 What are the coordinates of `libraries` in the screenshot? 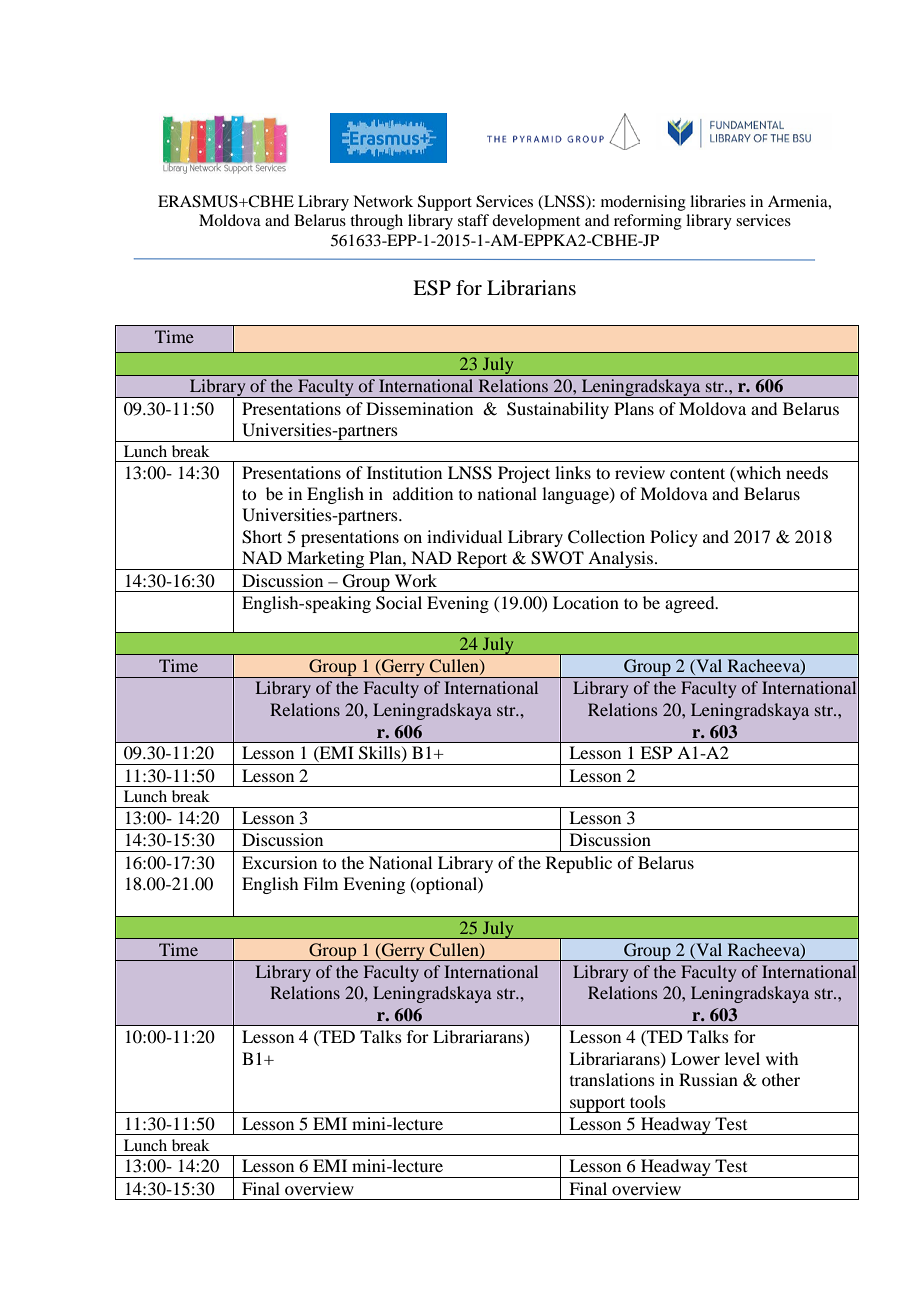 It's located at (718, 201).
